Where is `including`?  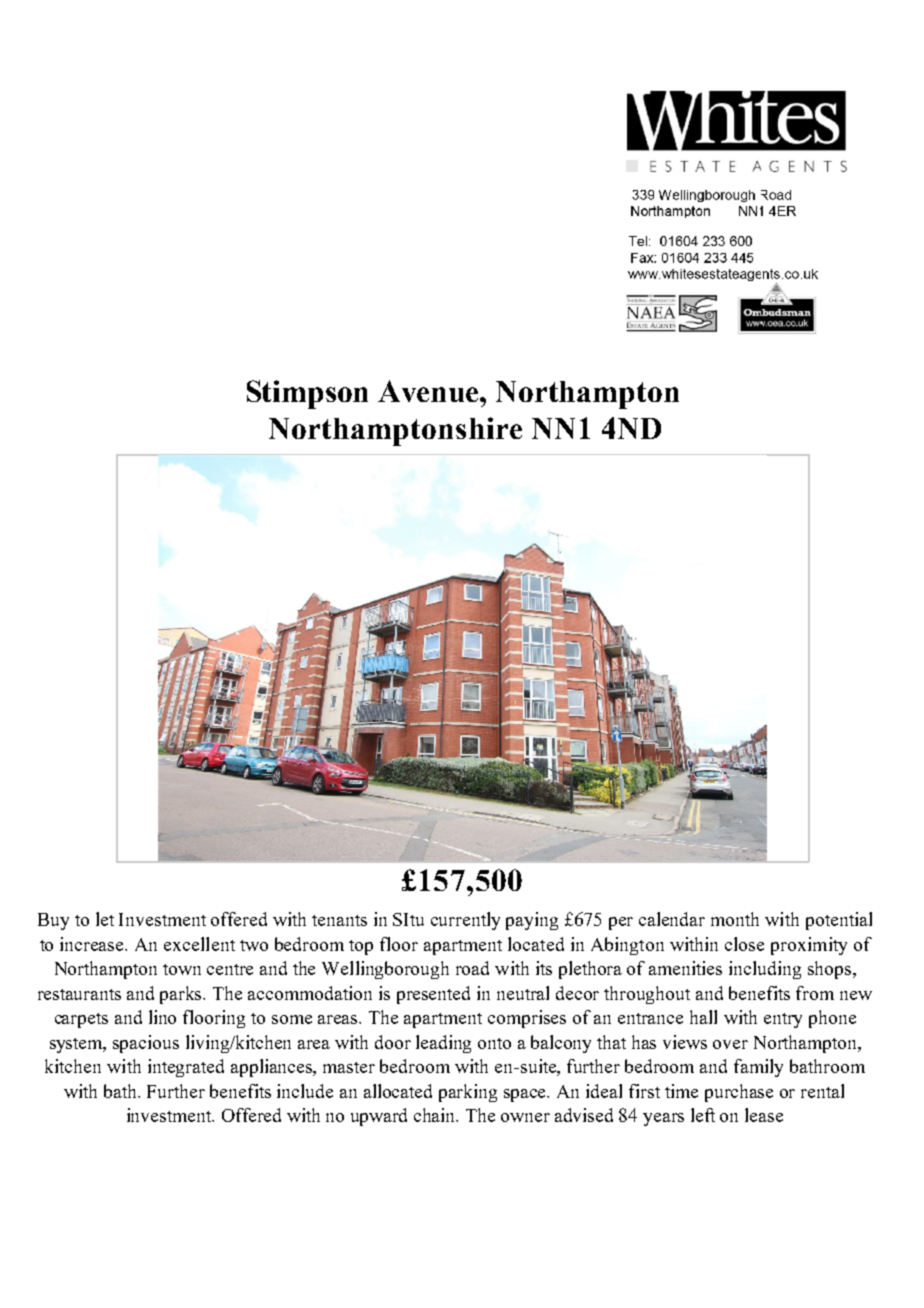 including is located at coordinates (765, 970).
